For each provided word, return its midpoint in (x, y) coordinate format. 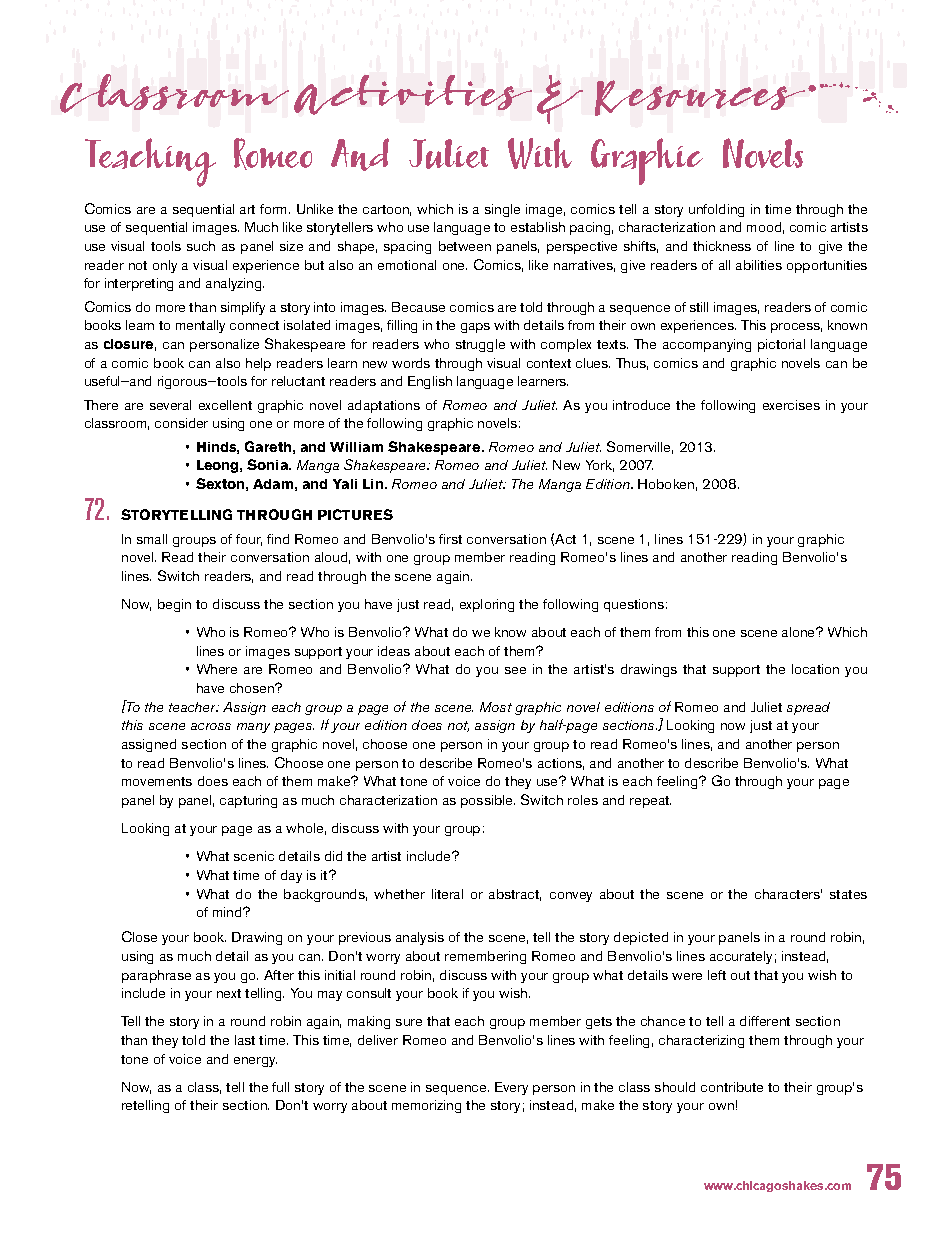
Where (217, 669)
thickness (722, 246)
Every (511, 1088)
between (465, 246)
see (515, 670)
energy (255, 1062)
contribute (732, 1087)
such (201, 246)
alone (799, 632)
